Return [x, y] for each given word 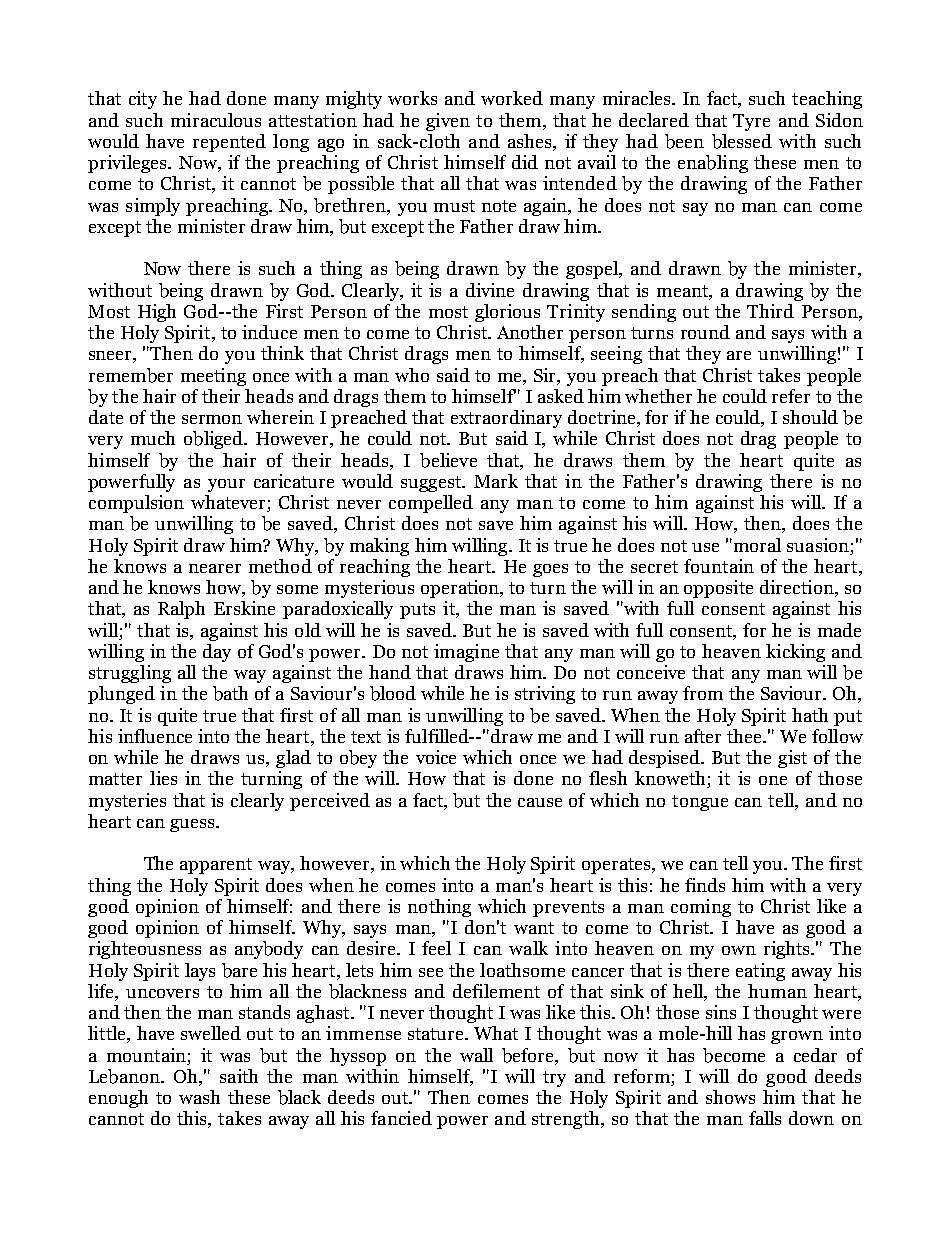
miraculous [216, 120]
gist [792, 759]
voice [436, 757]
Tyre [751, 122]
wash [199, 1097]
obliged [215, 440]
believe [448, 460]
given [448, 122]
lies [163, 778]
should [810, 417]
